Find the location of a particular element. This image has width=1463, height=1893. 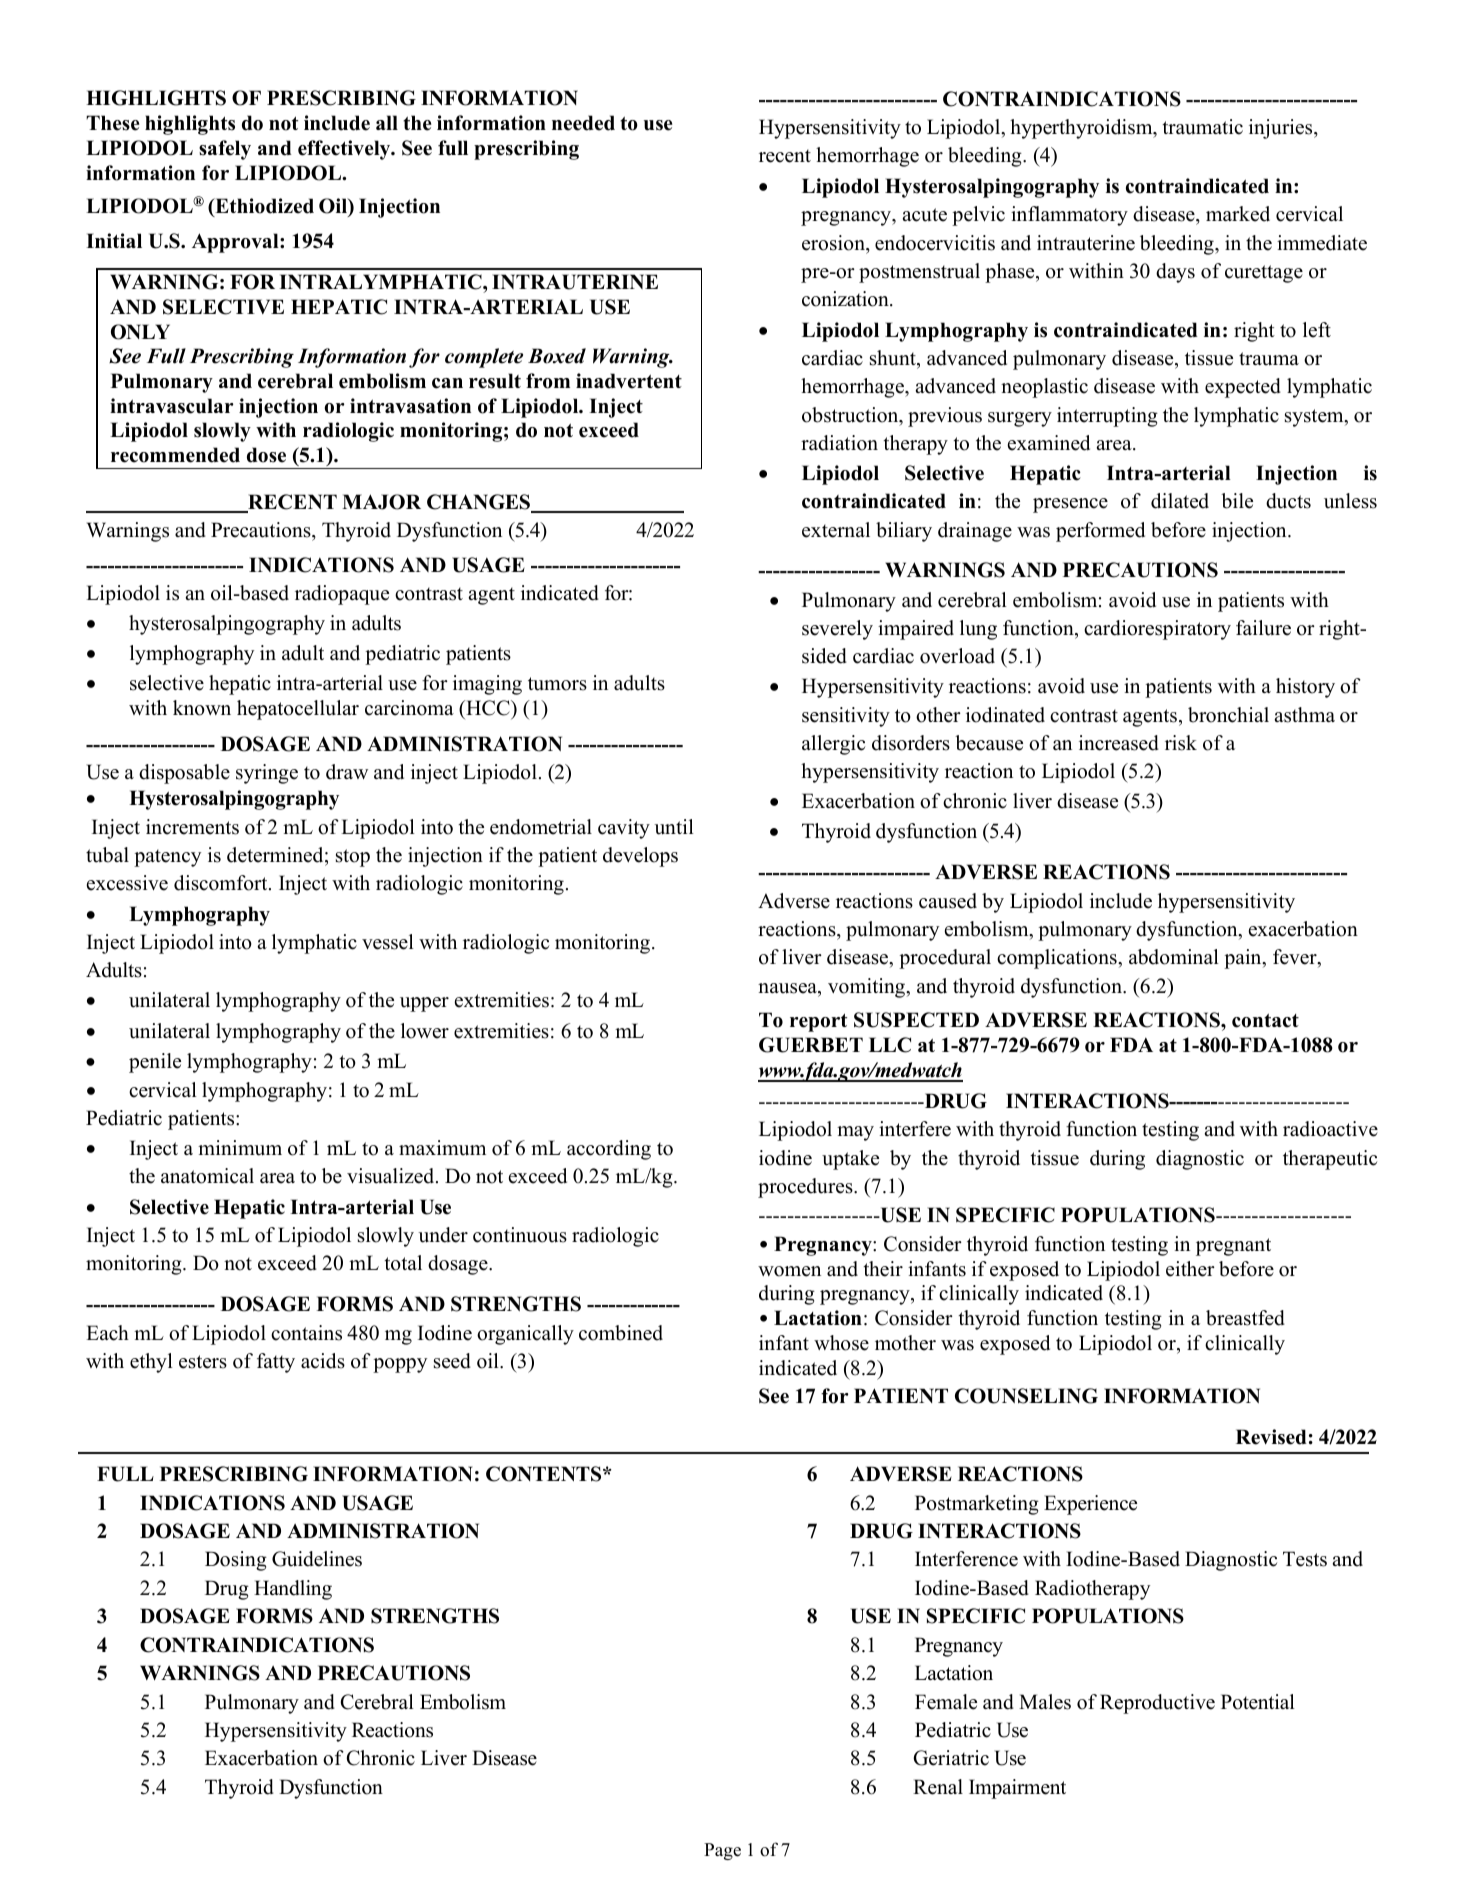

erosion is located at coordinates (834, 243).
